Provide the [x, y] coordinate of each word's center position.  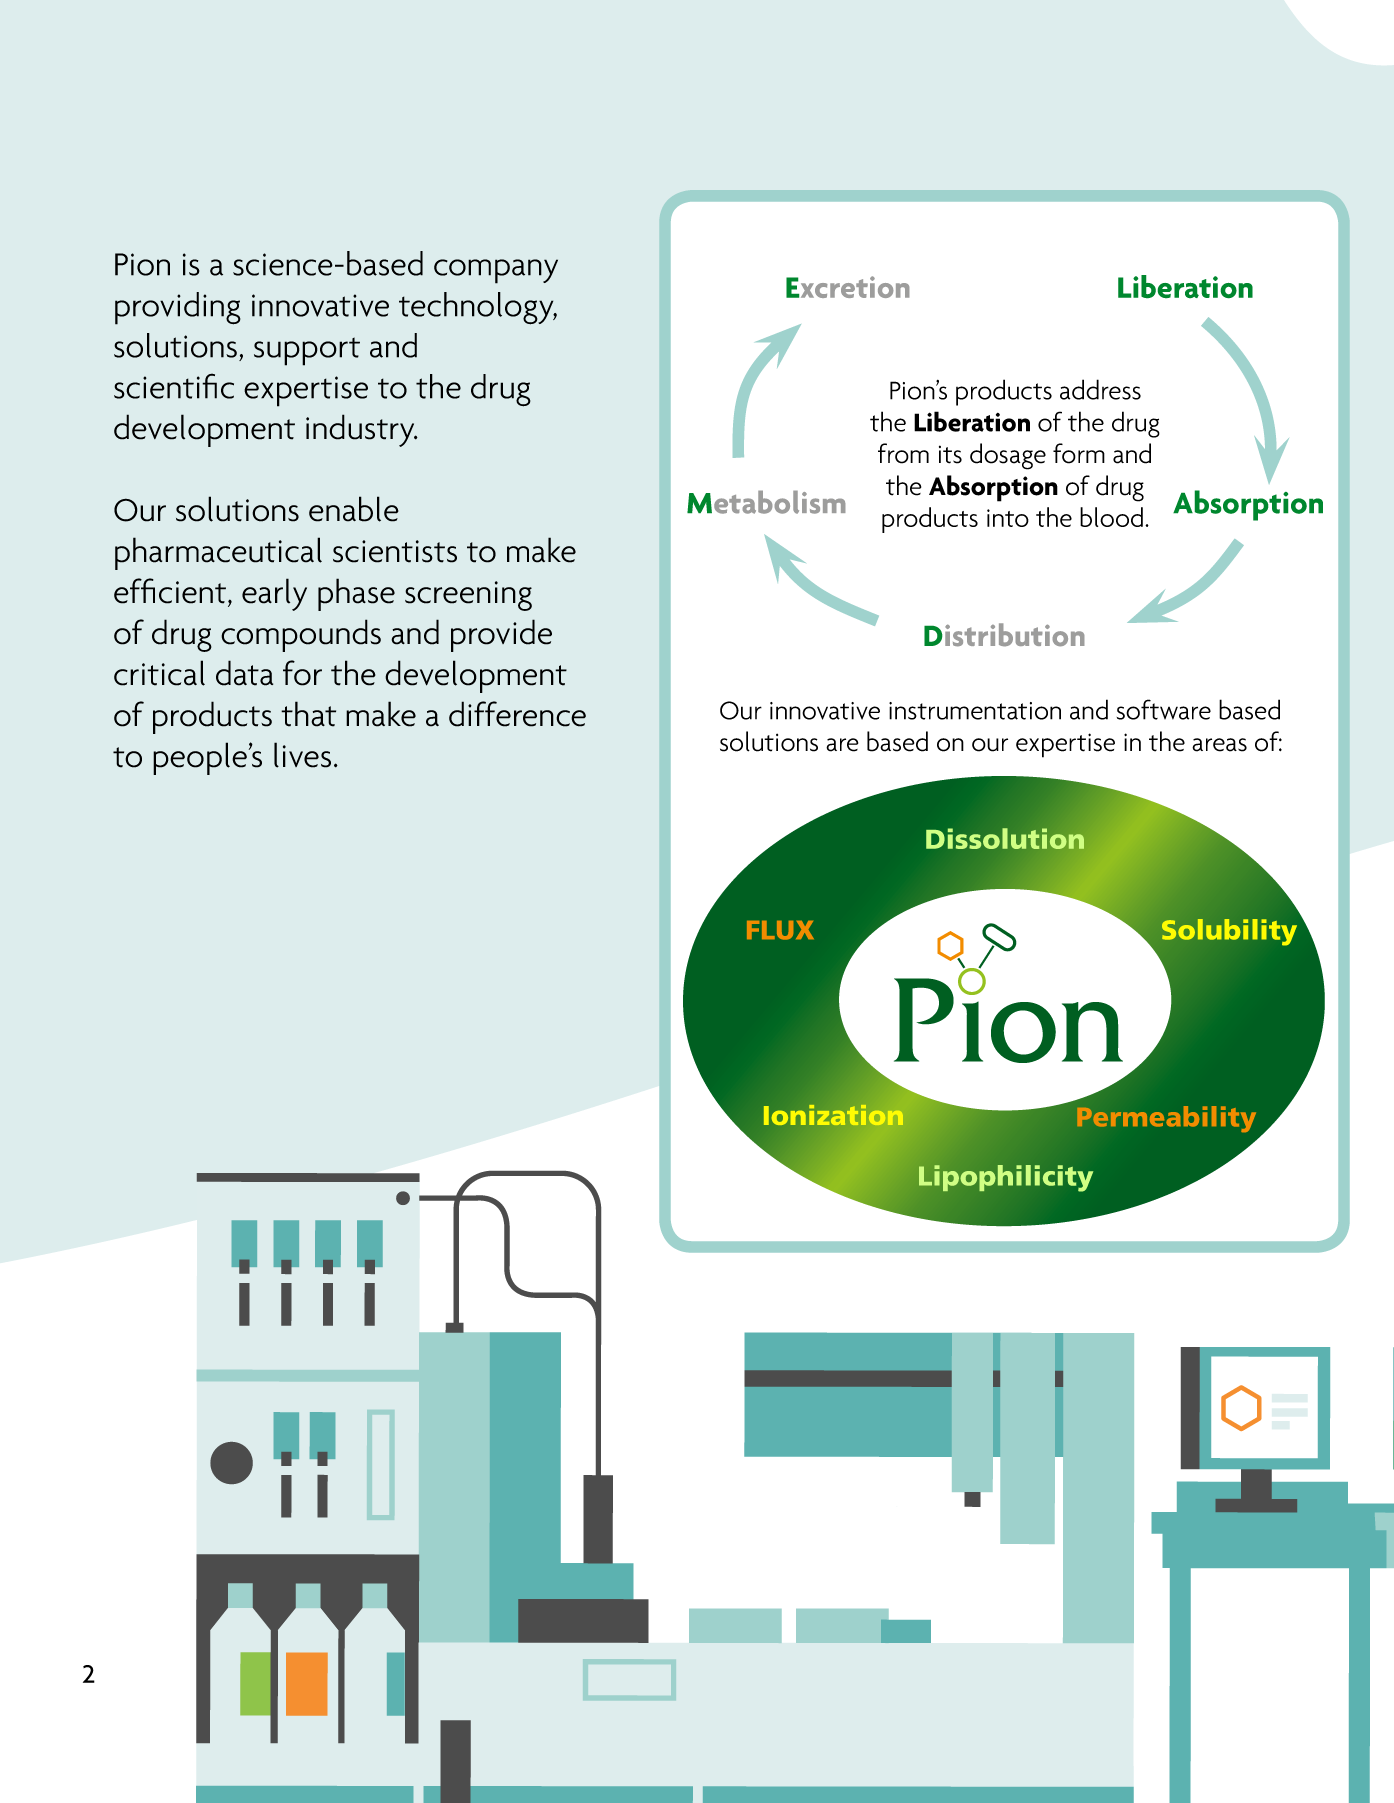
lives [302, 755]
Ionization [833, 1115]
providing [178, 308]
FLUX [780, 930]
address [1100, 389]
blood [1111, 517]
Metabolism [766, 502]
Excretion [848, 287]
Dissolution [1005, 838]
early [274, 594]
